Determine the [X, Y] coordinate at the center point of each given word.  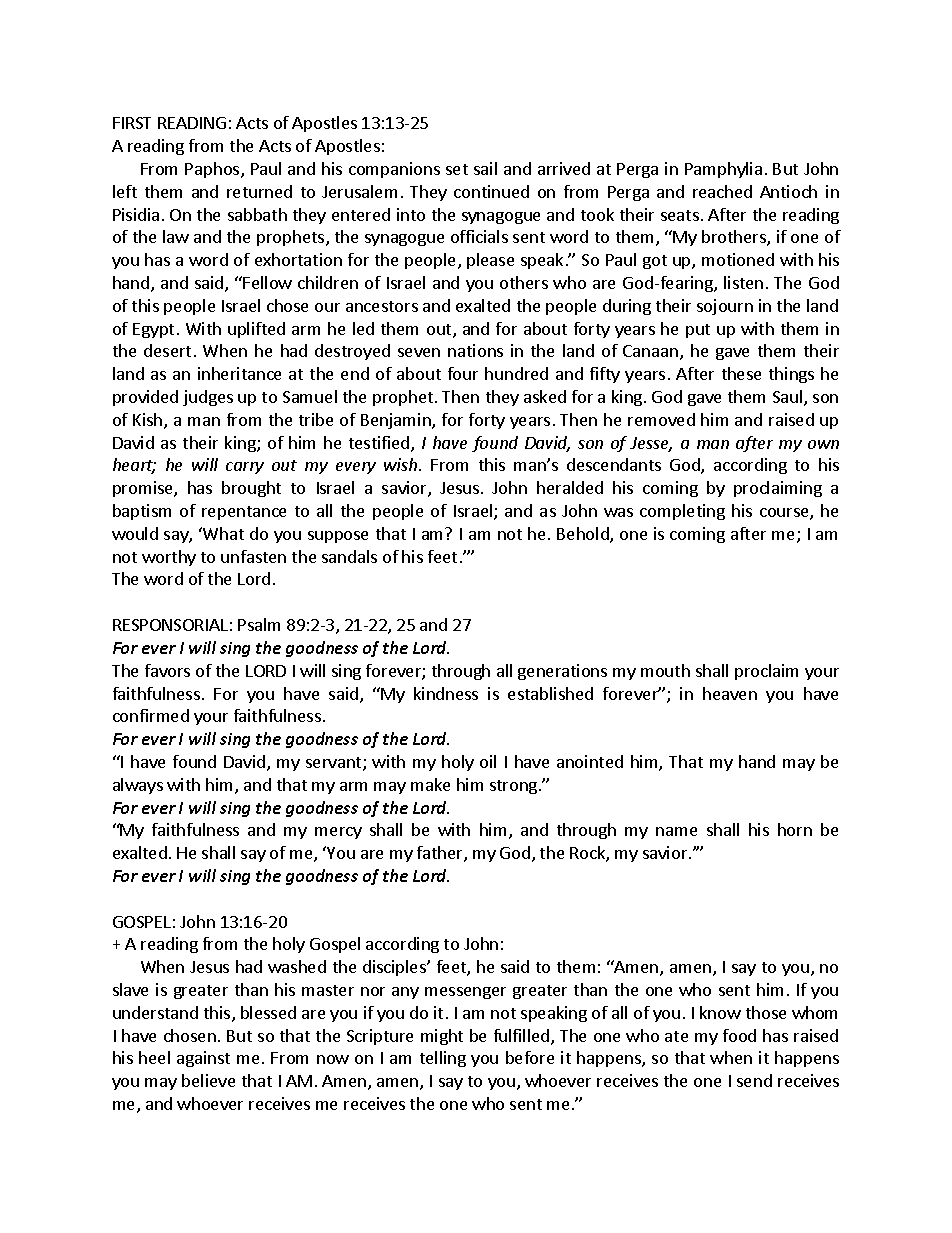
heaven [730, 693]
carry [245, 468]
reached [722, 191]
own [823, 444]
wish [402, 464]
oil [488, 761]
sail [485, 168]
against [203, 1059]
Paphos [213, 170]
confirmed [151, 715]
